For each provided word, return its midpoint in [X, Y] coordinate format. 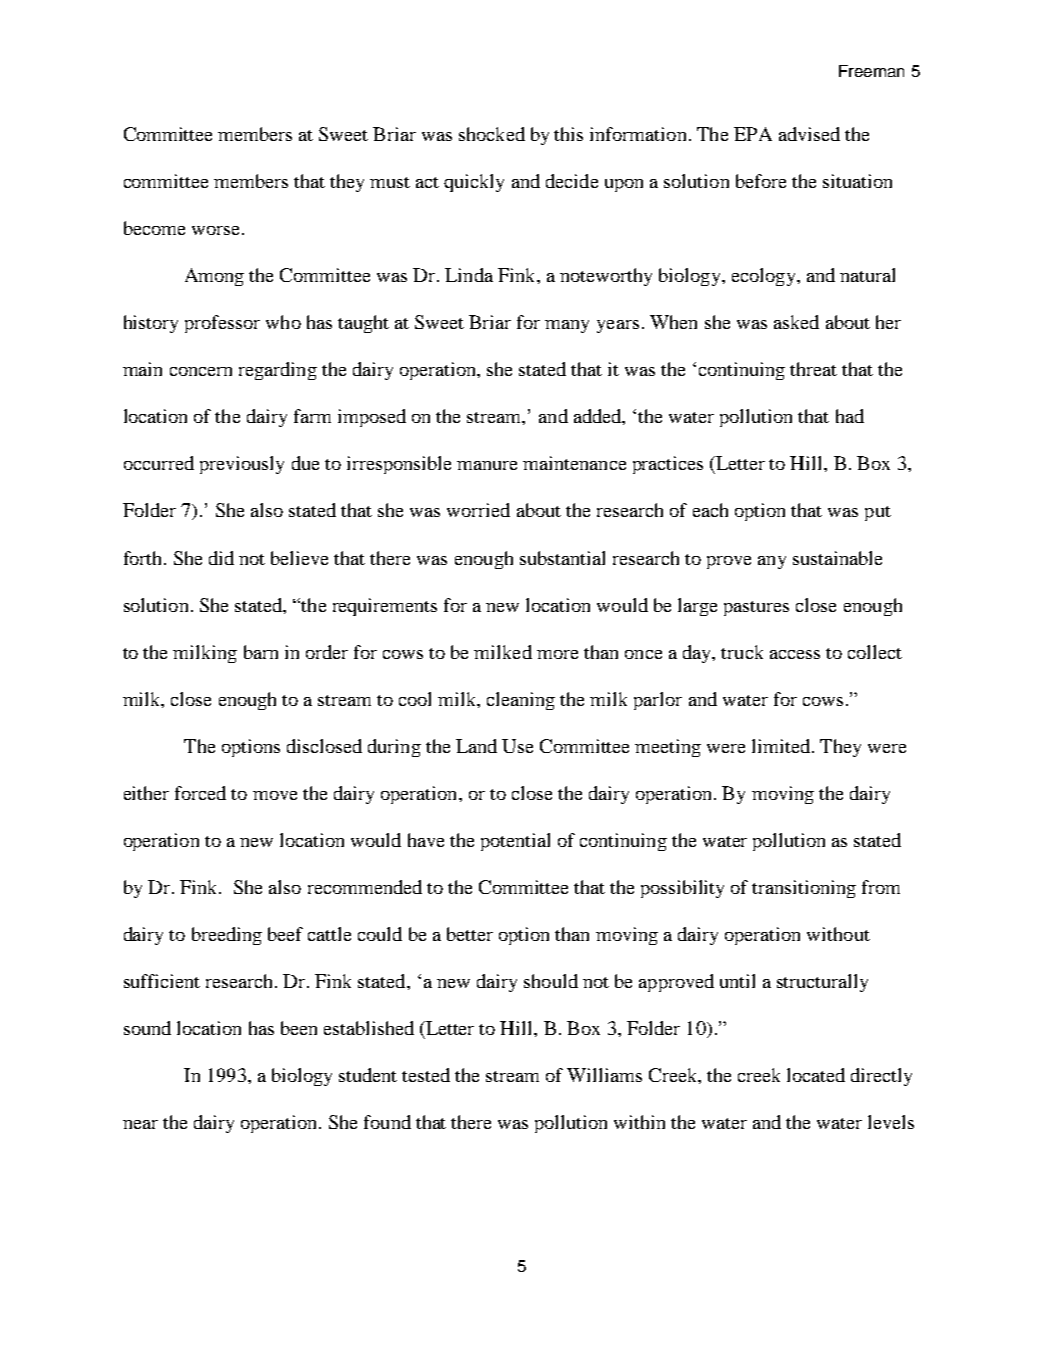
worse [215, 230]
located [816, 1075]
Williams [604, 1075]
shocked [492, 134]
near [140, 1124]
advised [809, 134]
